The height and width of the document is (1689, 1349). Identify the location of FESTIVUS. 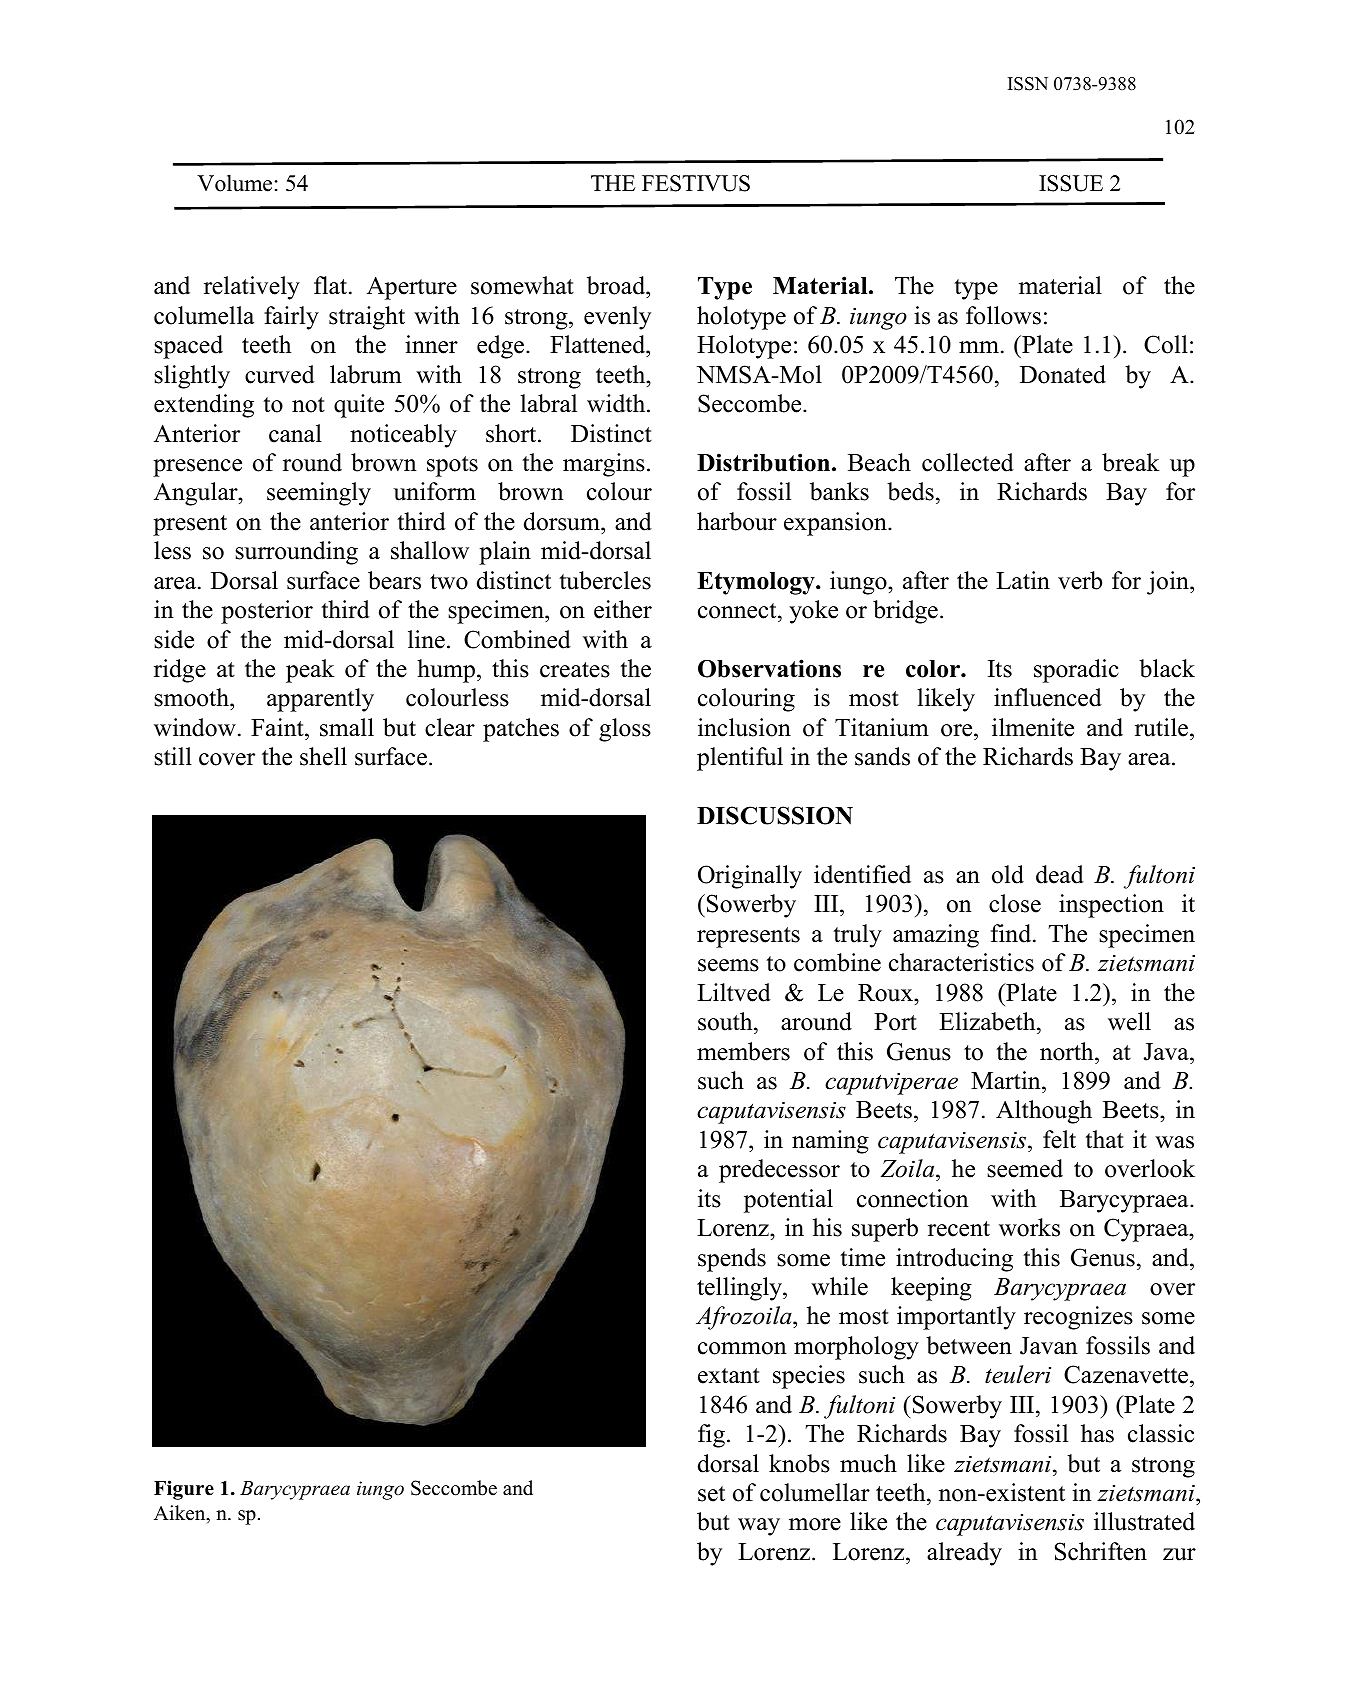
(696, 183).
